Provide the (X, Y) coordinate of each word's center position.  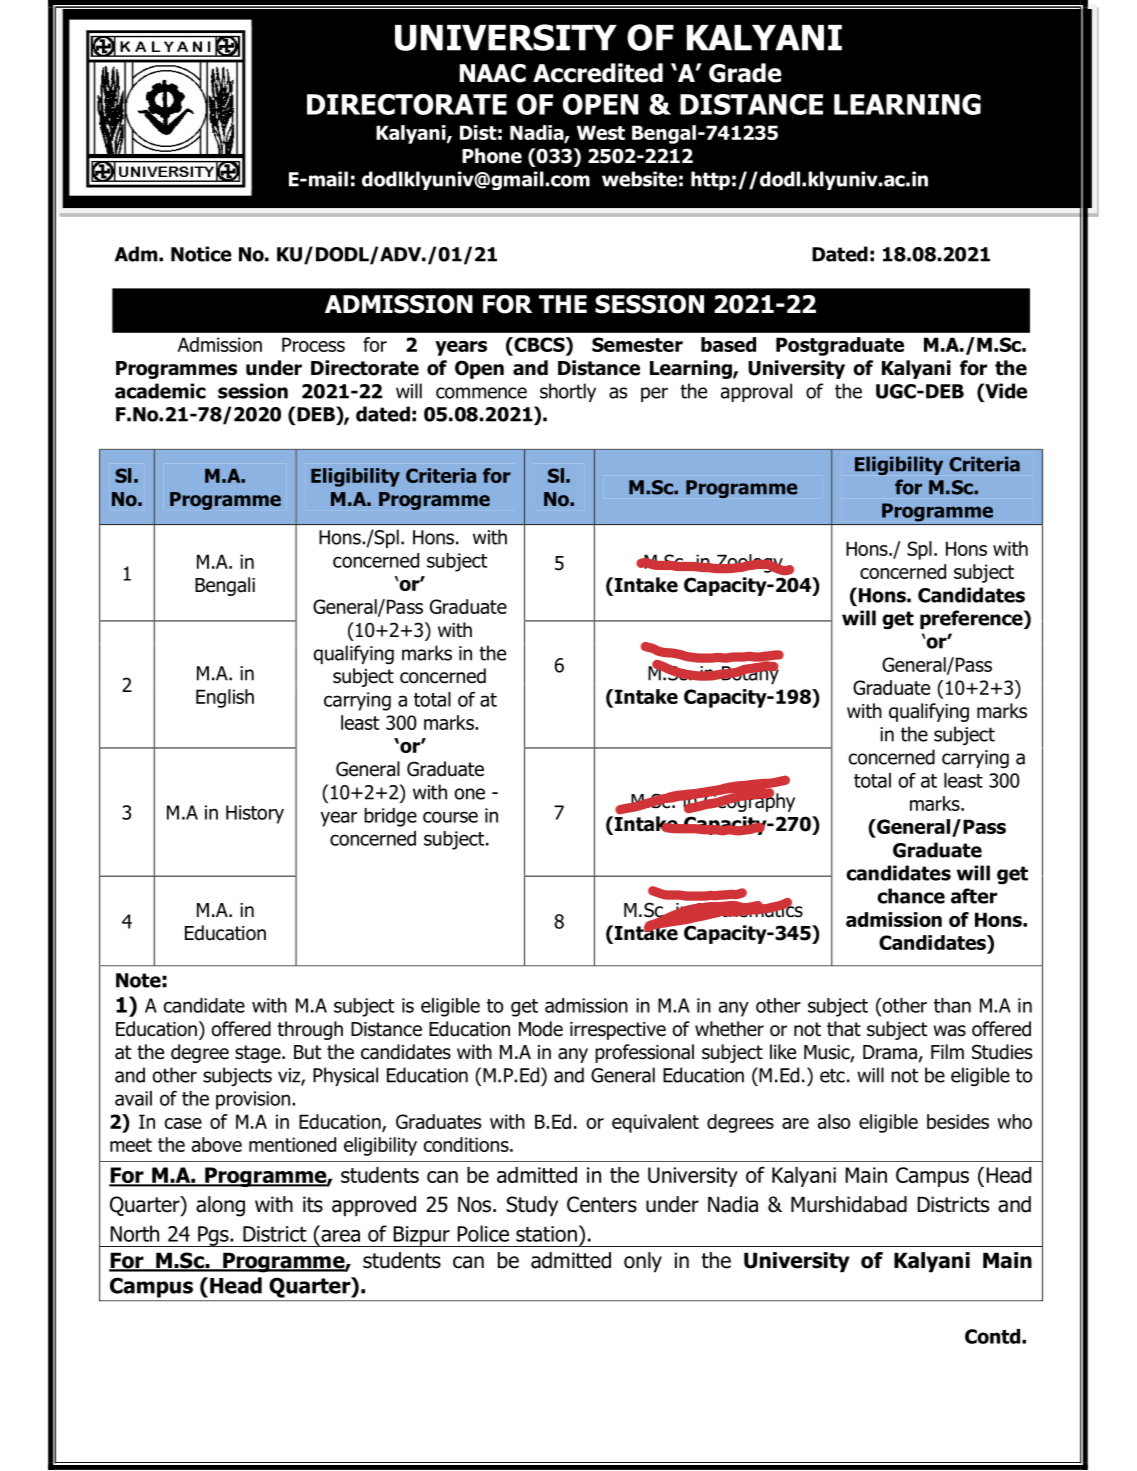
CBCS (539, 344)
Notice (201, 254)
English (225, 698)
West (601, 132)
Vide (1005, 392)
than (952, 1005)
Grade (745, 73)
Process (313, 344)
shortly (568, 392)
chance (911, 896)
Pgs (213, 1236)
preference (972, 619)
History (255, 814)
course (450, 817)
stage (259, 1054)
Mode (541, 1029)
